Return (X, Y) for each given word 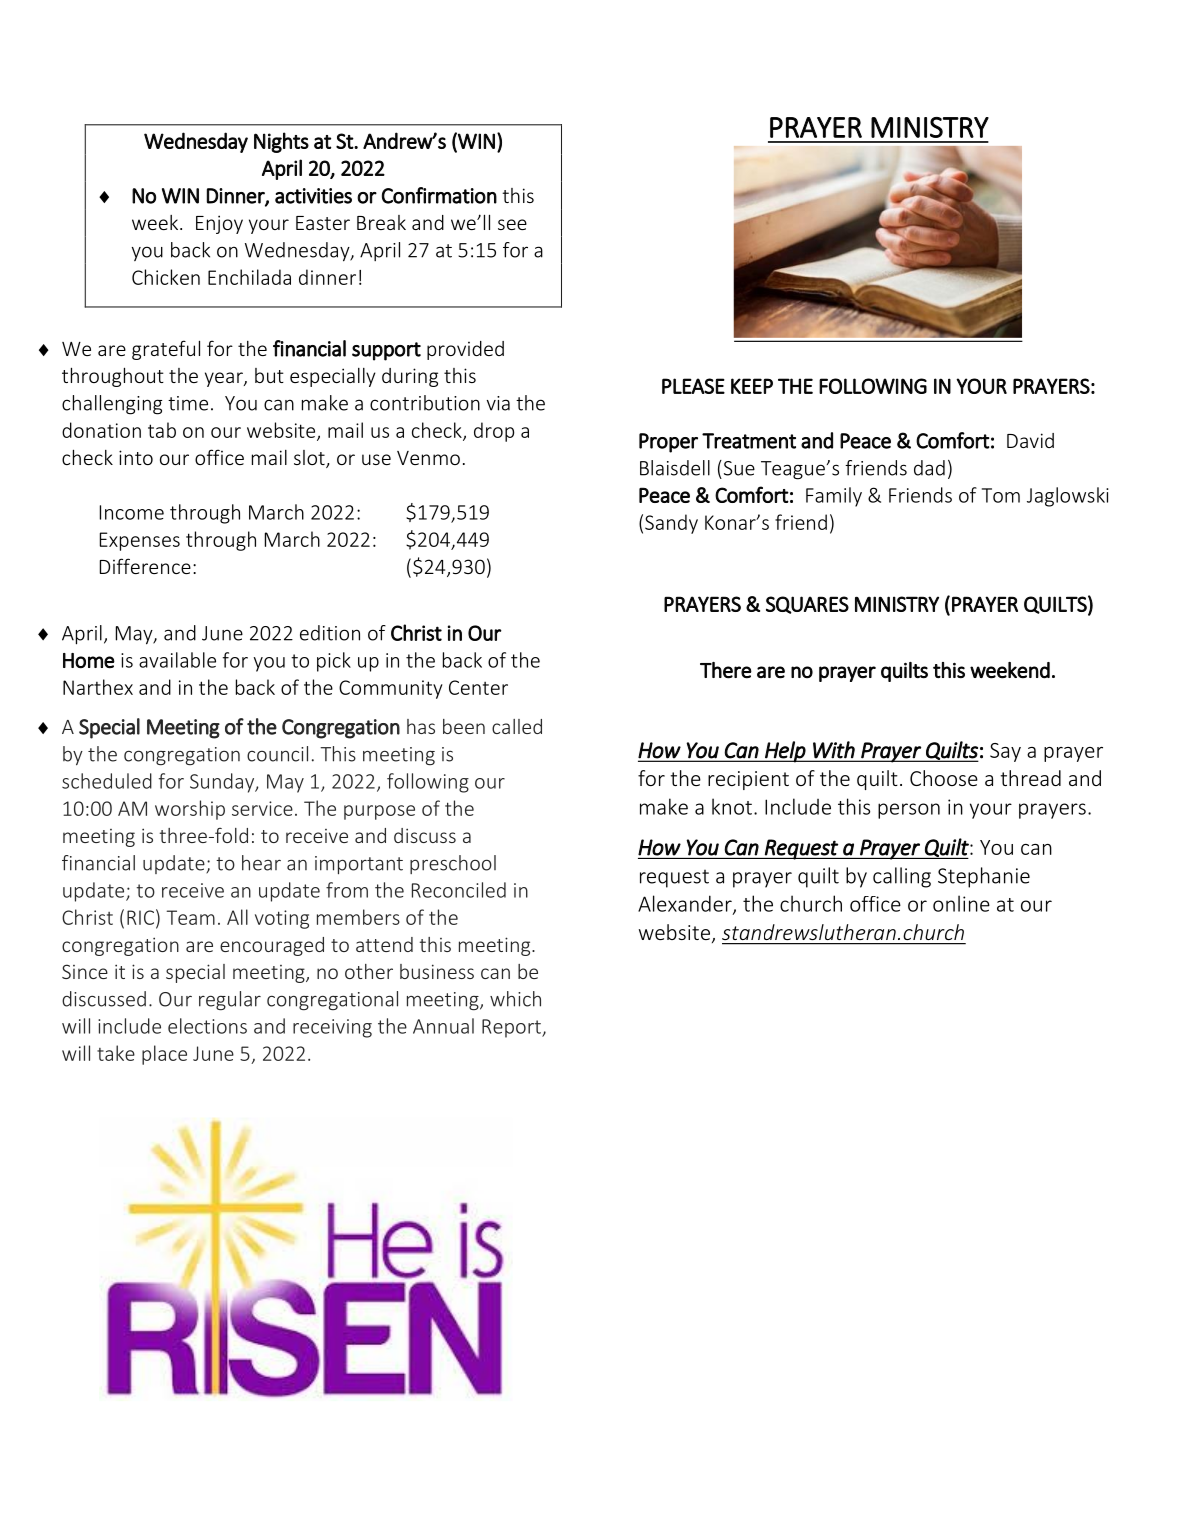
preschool (453, 864)
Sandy (671, 524)
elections (207, 1026)
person (909, 811)
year (225, 379)
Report (512, 1028)
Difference (145, 566)
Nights (281, 142)
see (512, 224)
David (1030, 440)
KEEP (752, 386)
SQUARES (807, 605)
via (498, 403)
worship (190, 810)
